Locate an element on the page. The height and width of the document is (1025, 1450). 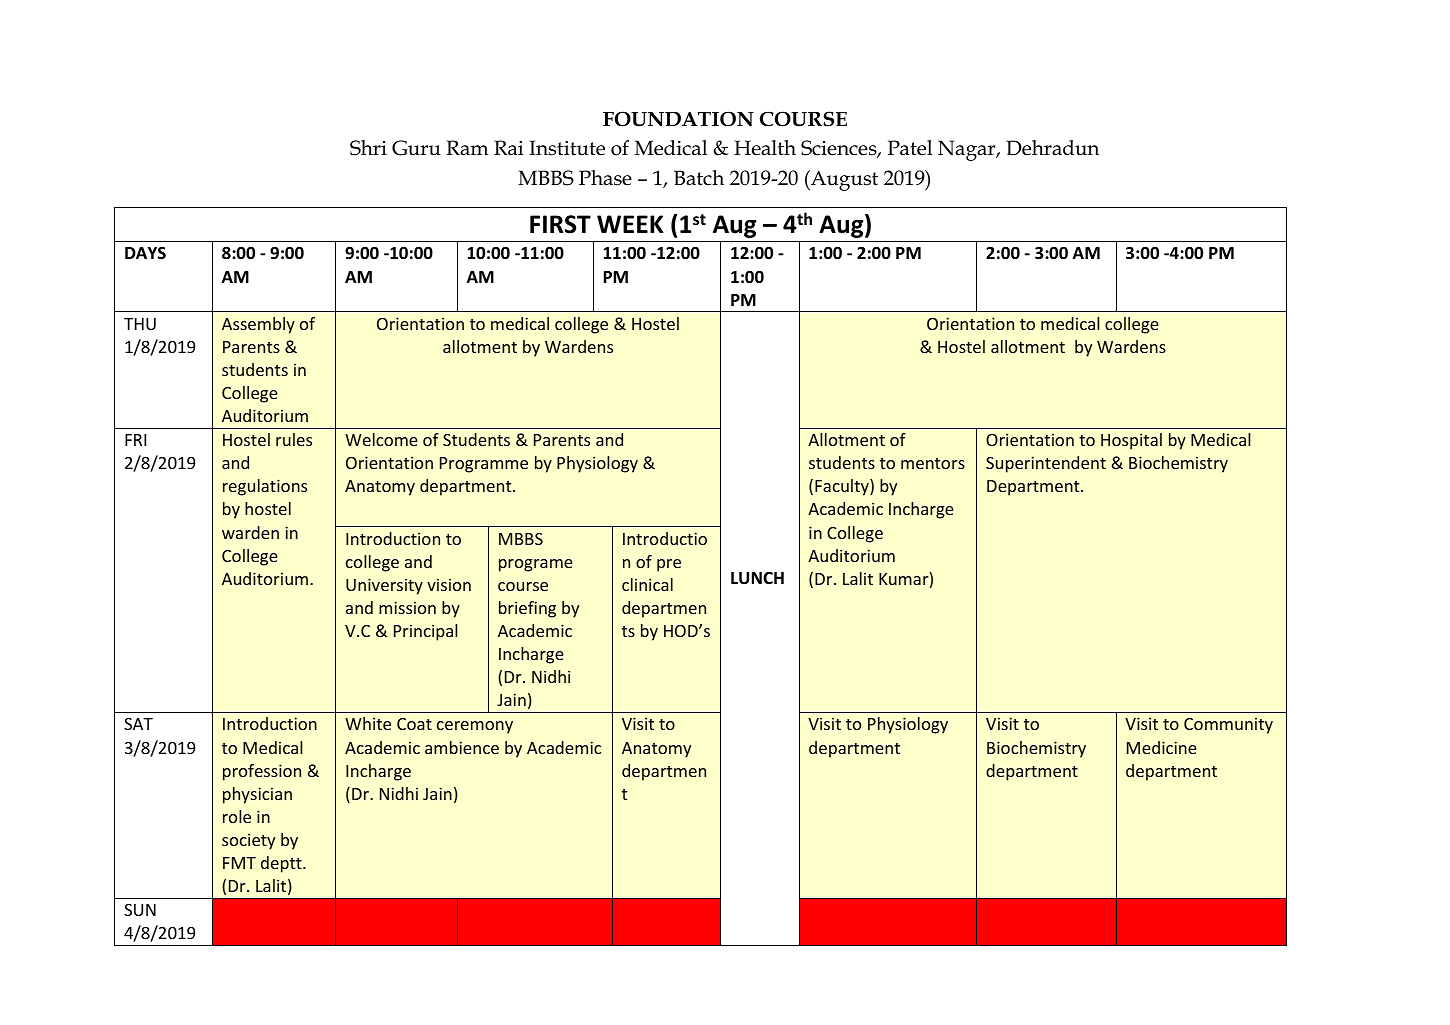
Hospital is located at coordinates (1131, 441).
